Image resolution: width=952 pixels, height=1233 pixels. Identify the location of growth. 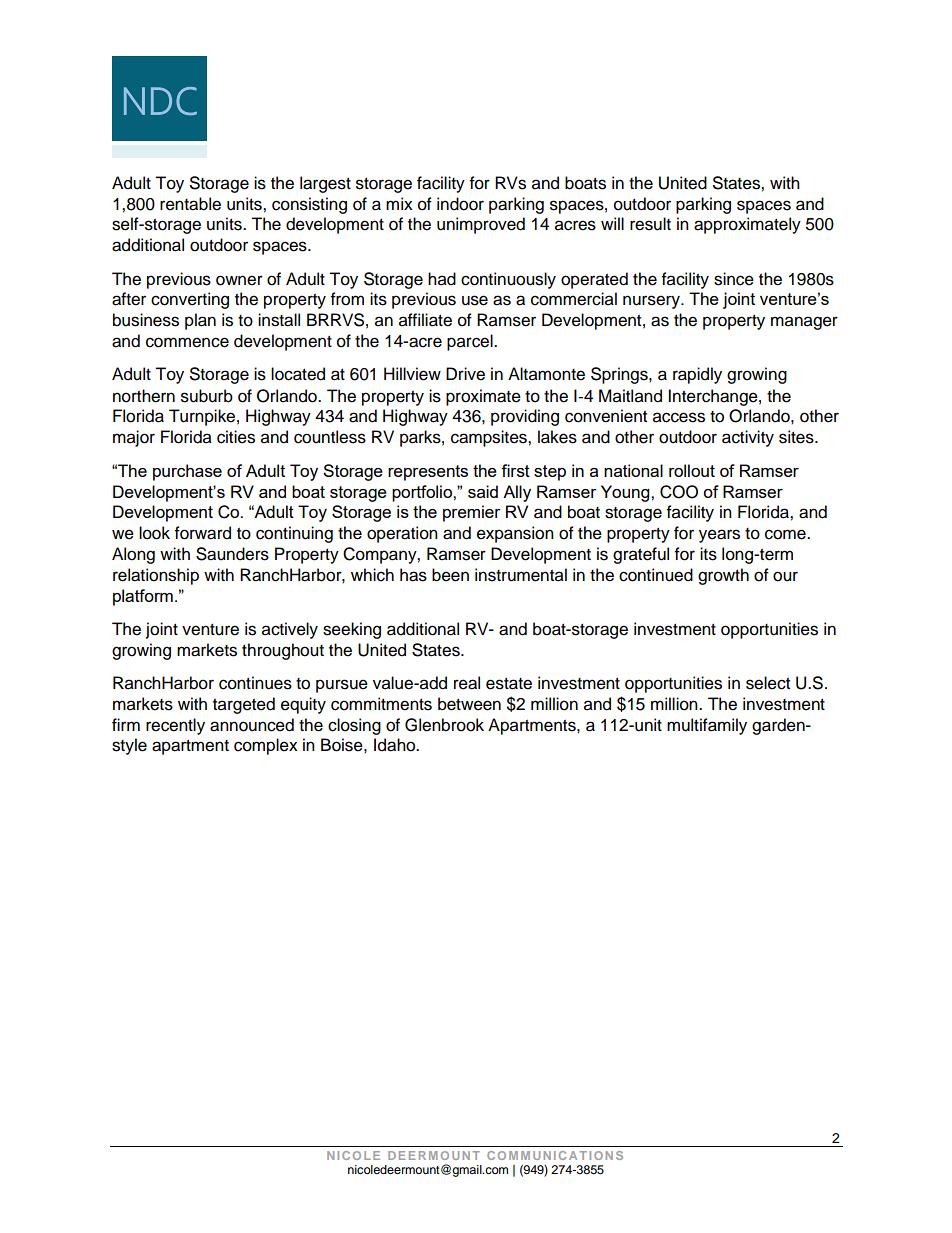
(723, 576).
